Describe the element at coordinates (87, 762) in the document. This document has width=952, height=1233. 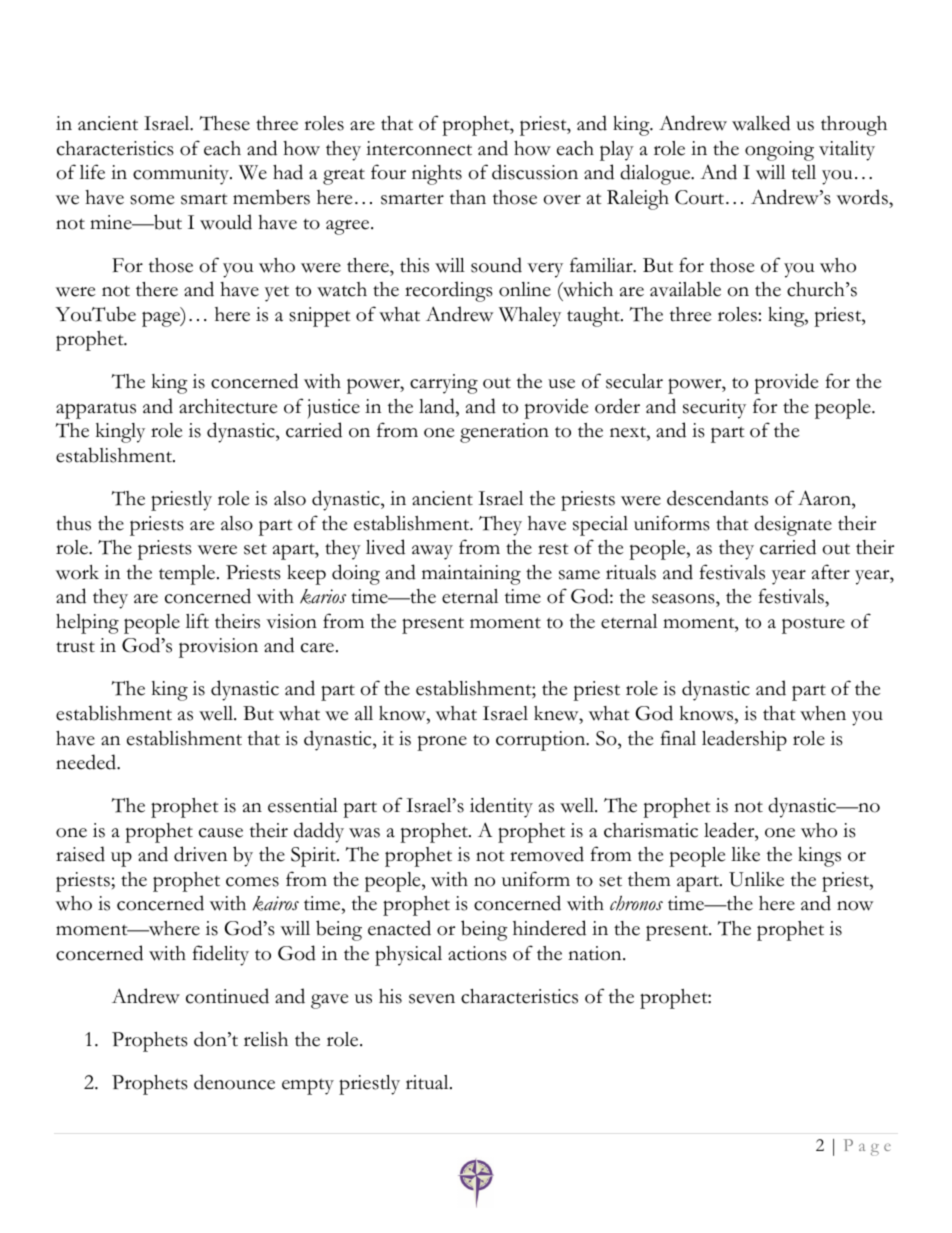
I see `needed` at that location.
